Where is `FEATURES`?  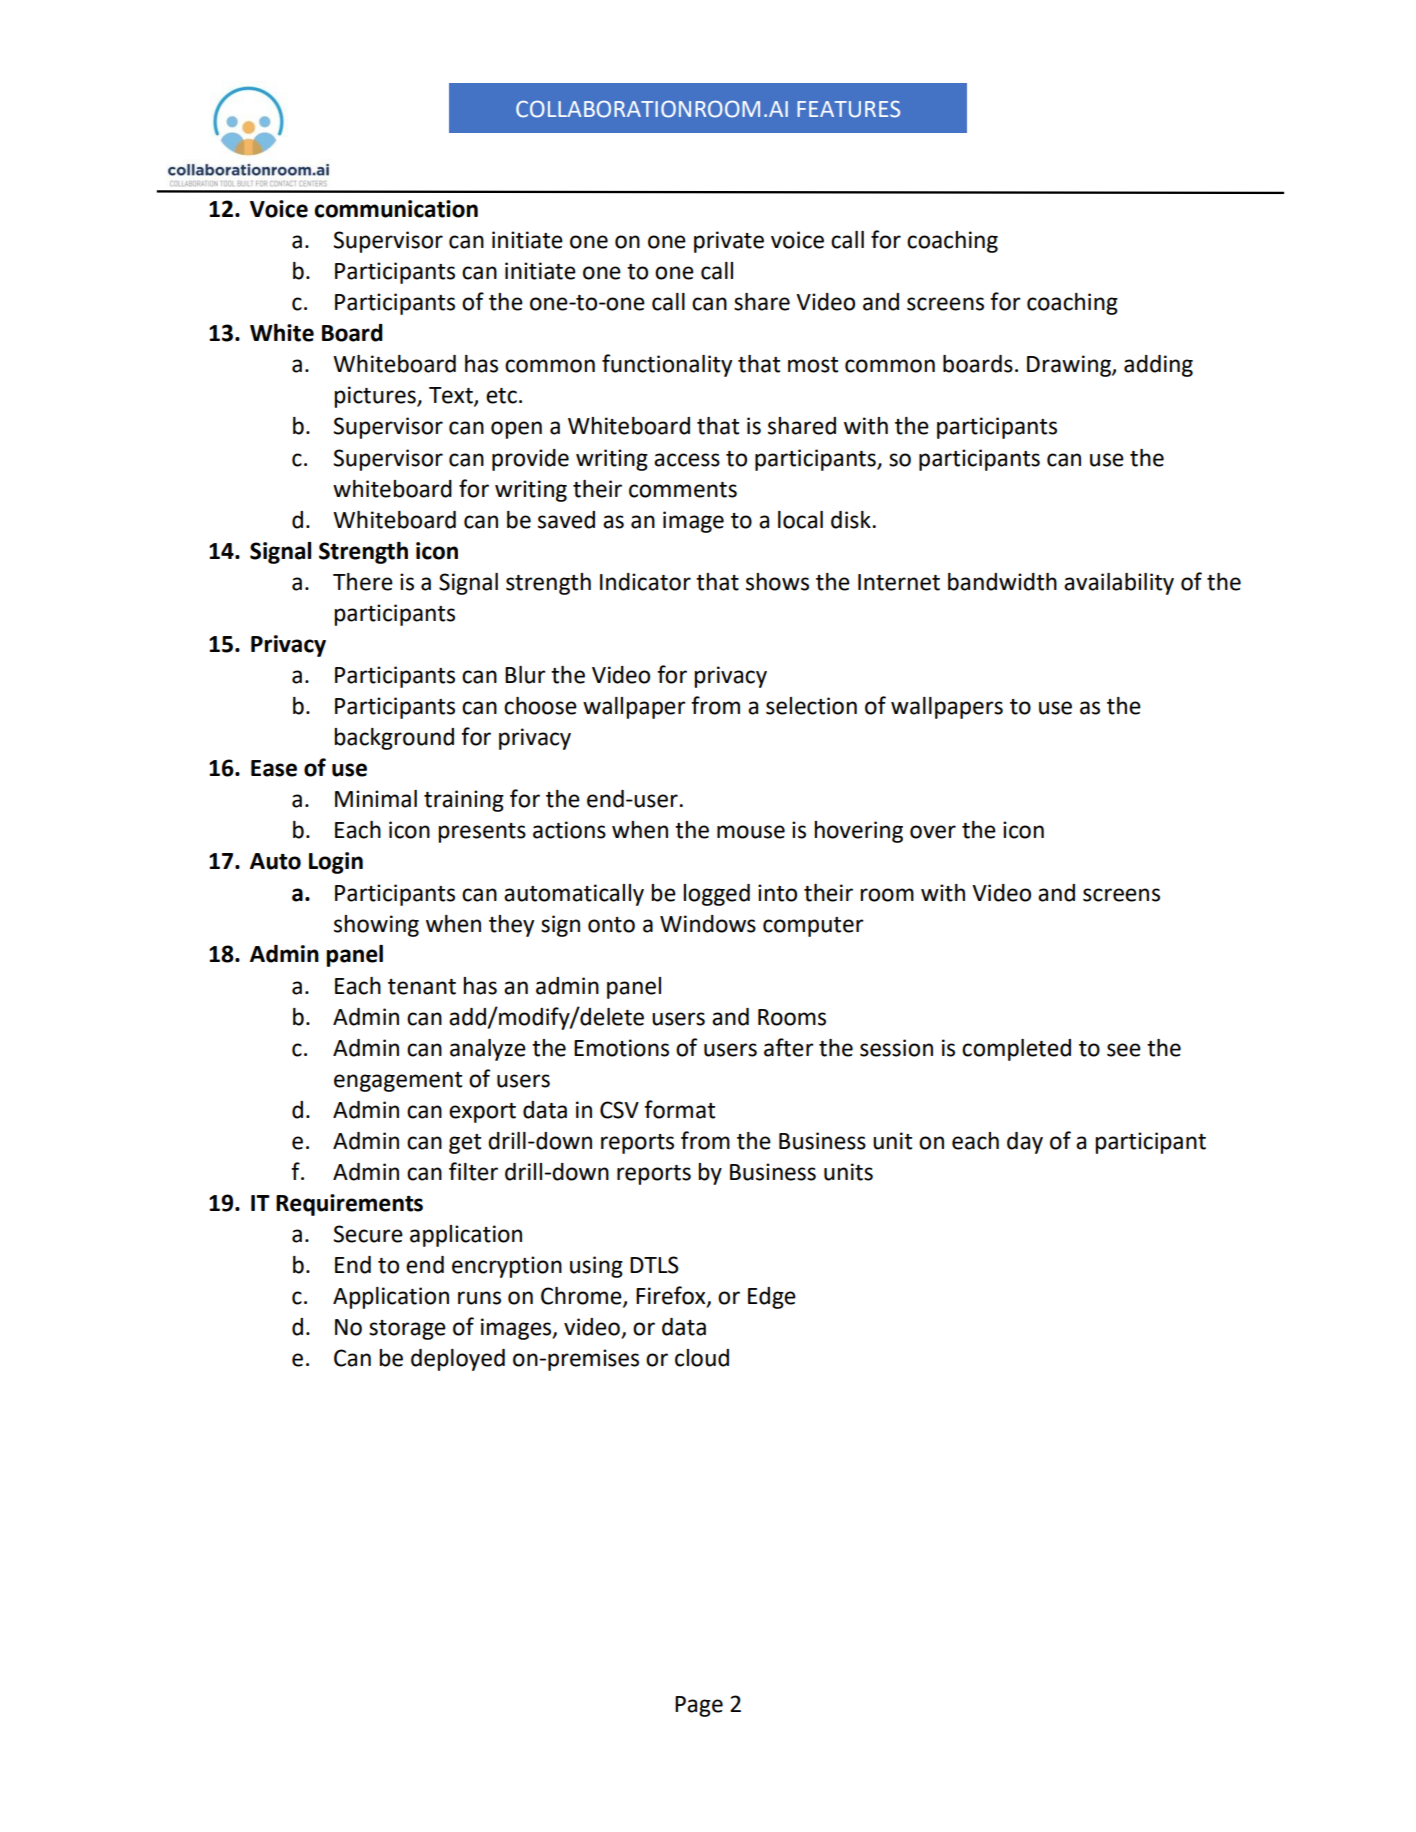 FEATURES is located at coordinates (848, 109).
